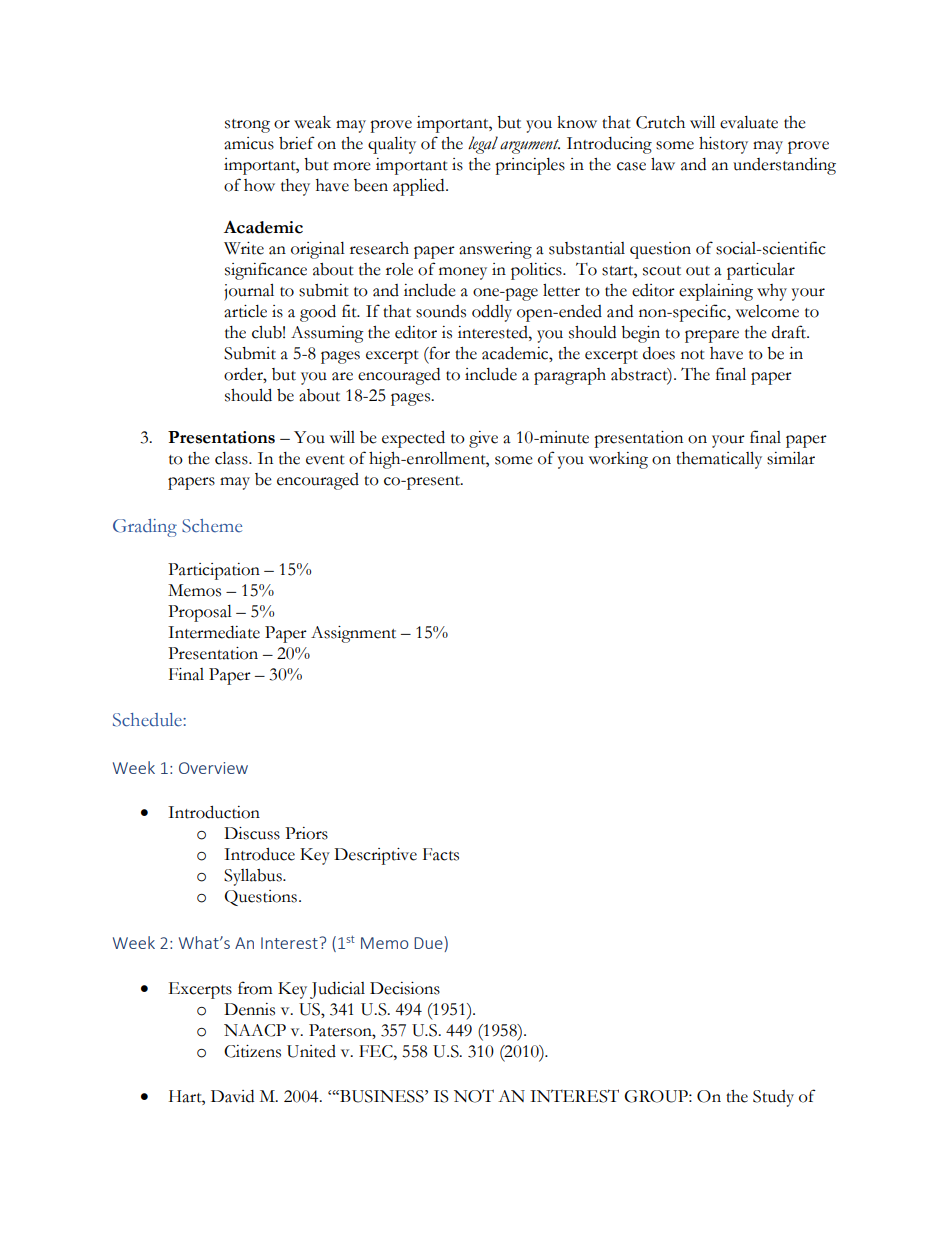  What do you see at coordinates (712, 336) in the document?
I see `prepare` at bounding box center [712, 336].
